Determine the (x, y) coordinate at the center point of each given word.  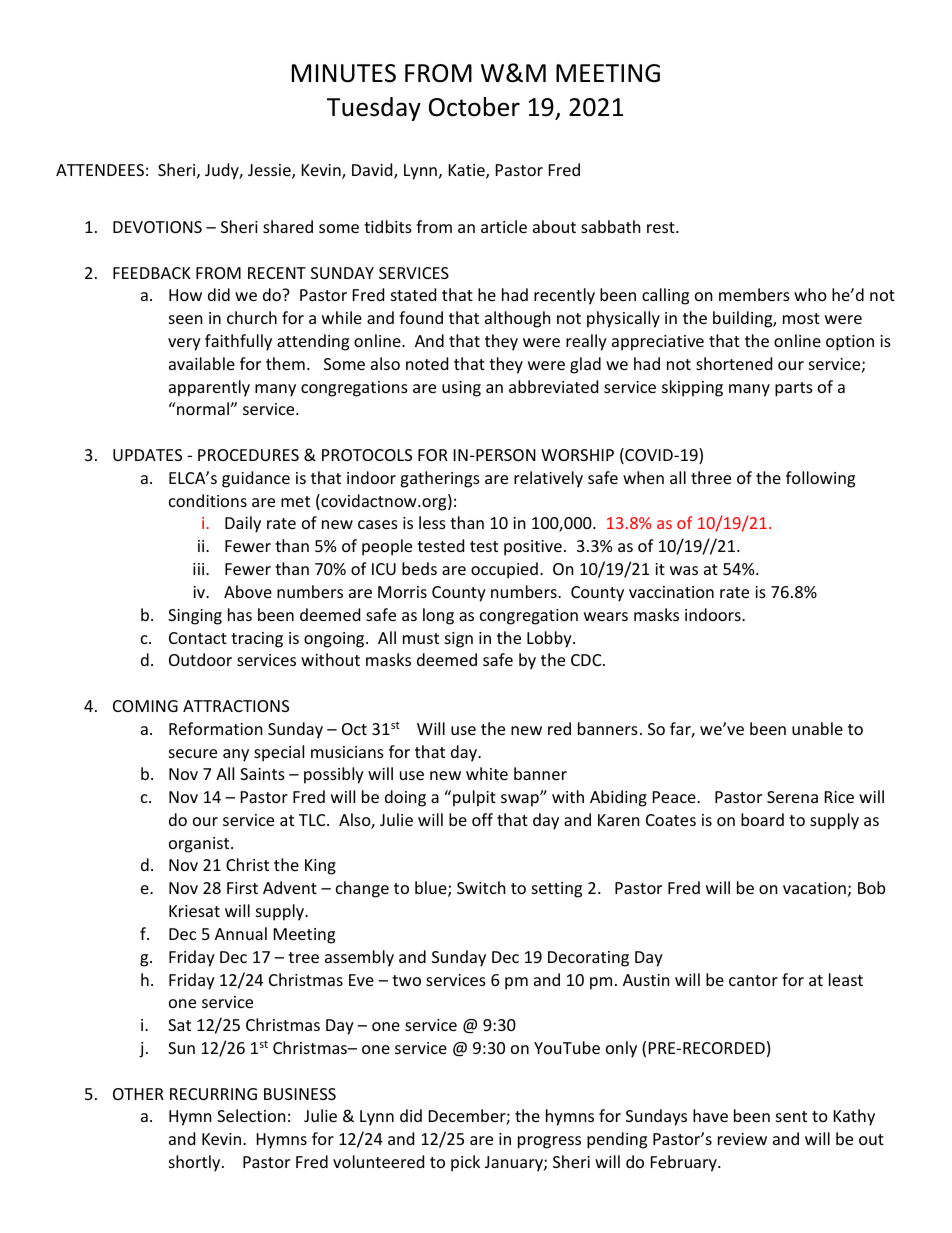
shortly (196, 1163)
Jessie (270, 171)
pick (465, 1163)
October (474, 107)
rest (662, 227)
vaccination (671, 592)
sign (459, 640)
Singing (195, 617)
